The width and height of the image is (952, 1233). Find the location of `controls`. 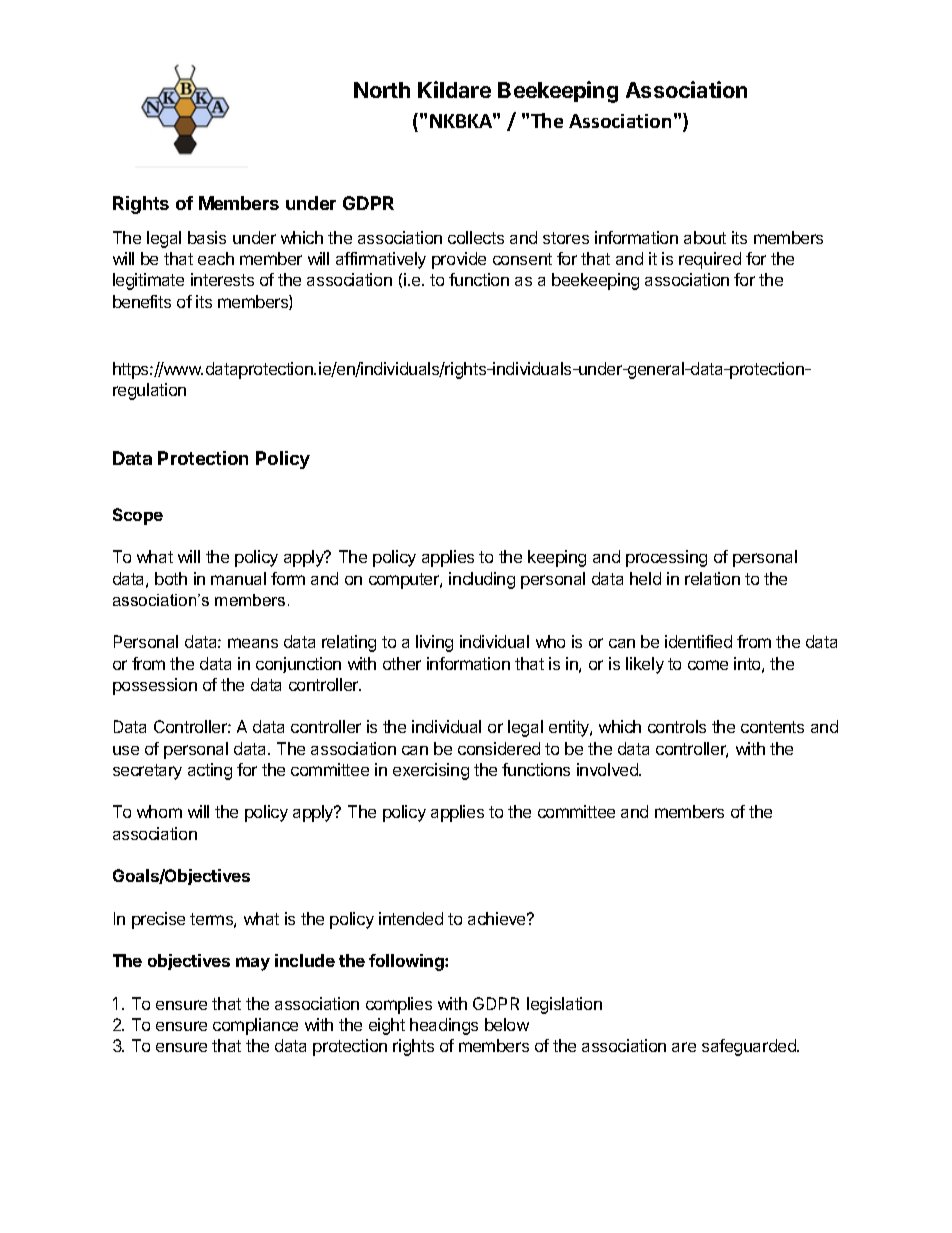

controls is located at coordinates (677, 726).
